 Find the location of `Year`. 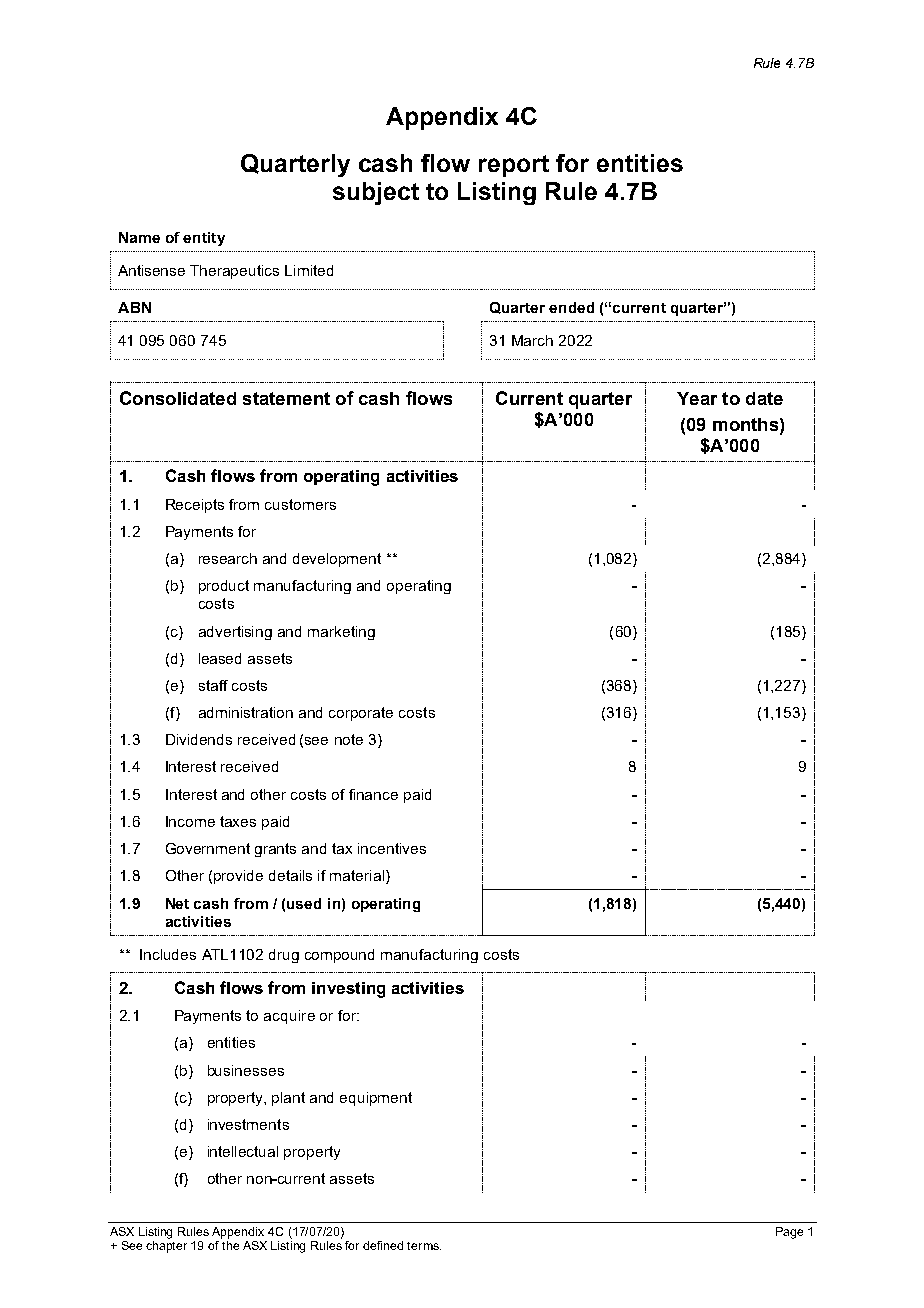

Year is located at coordinates (697, 398).
